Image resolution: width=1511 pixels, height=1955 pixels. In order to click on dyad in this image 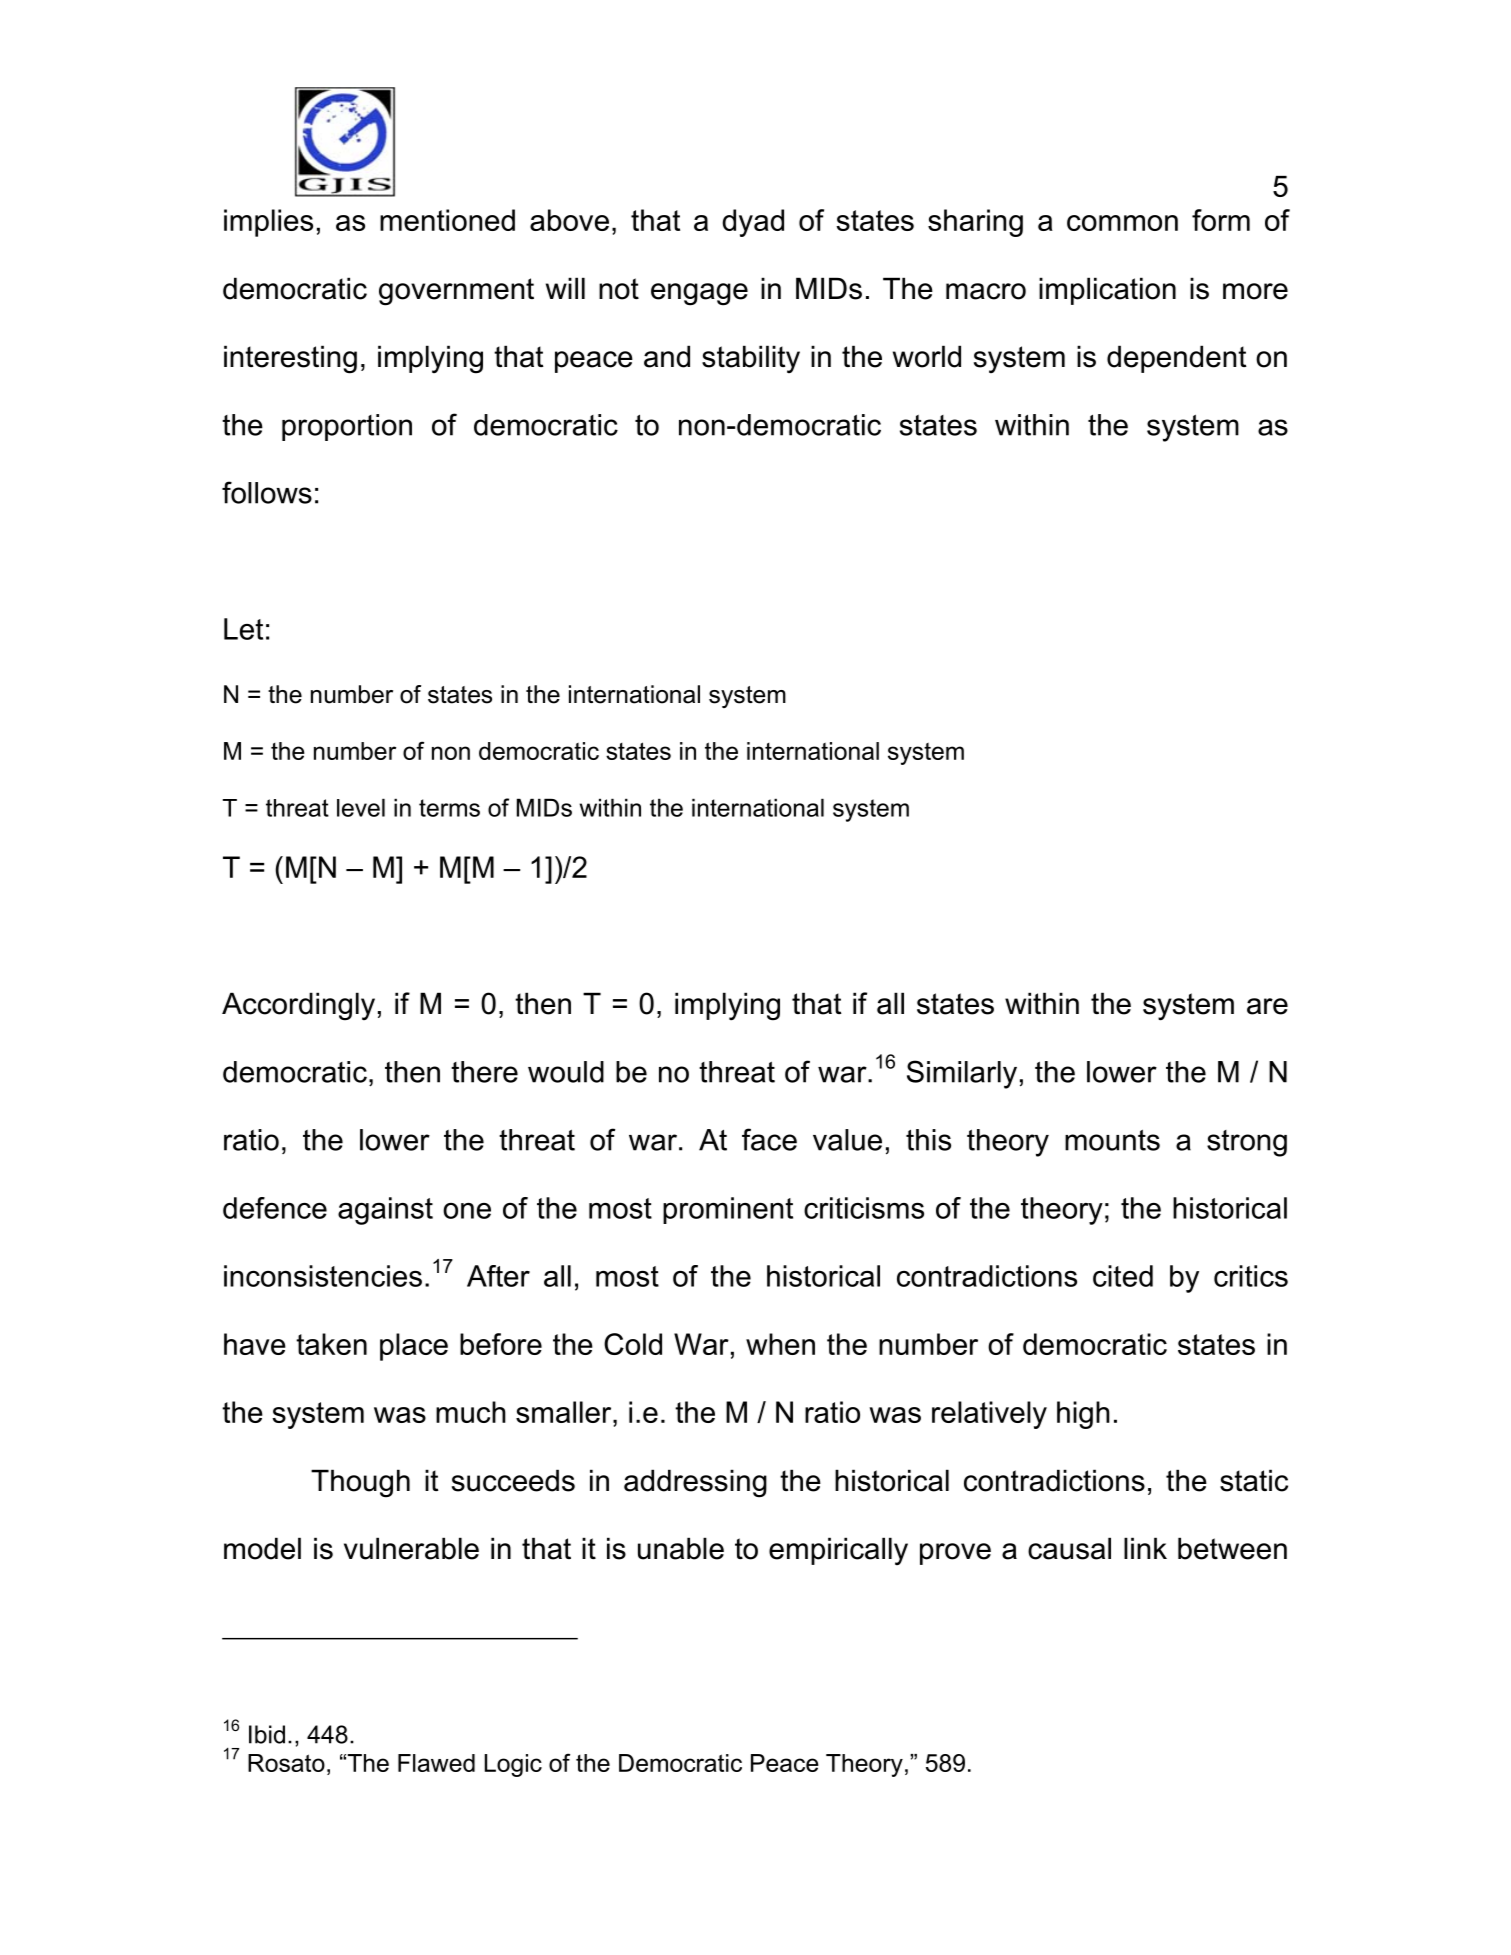, I will do `click(753, 223)`.
